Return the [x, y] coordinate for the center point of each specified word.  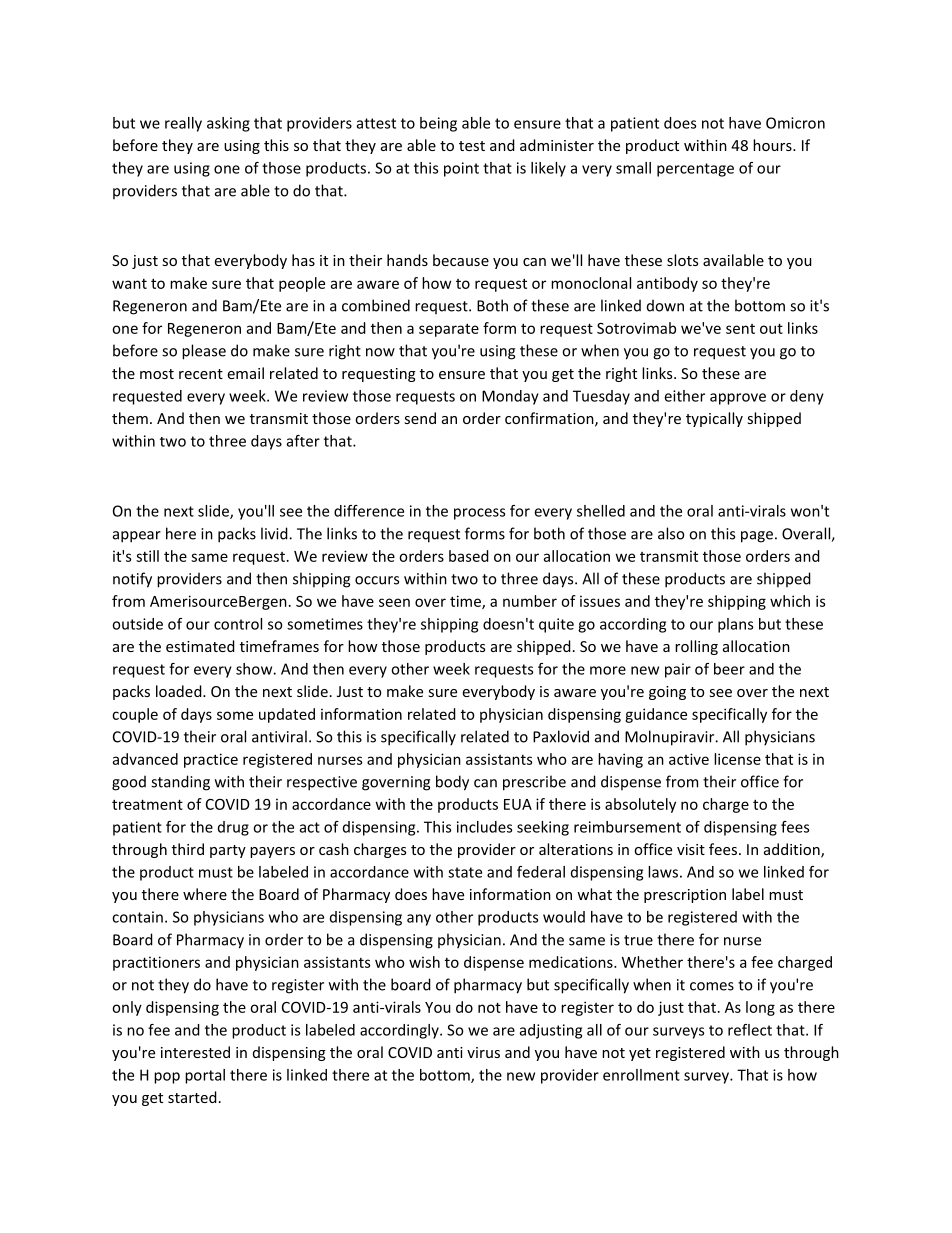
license [737, 759]
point [461, 169]
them [130, 418]
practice [211, 760]
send [420, 418]
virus [483, 1052]
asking [228, 124]
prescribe [534, 783]
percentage [695, 170]
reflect [750, 1030]
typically [714, 419]
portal [205, 1076]
